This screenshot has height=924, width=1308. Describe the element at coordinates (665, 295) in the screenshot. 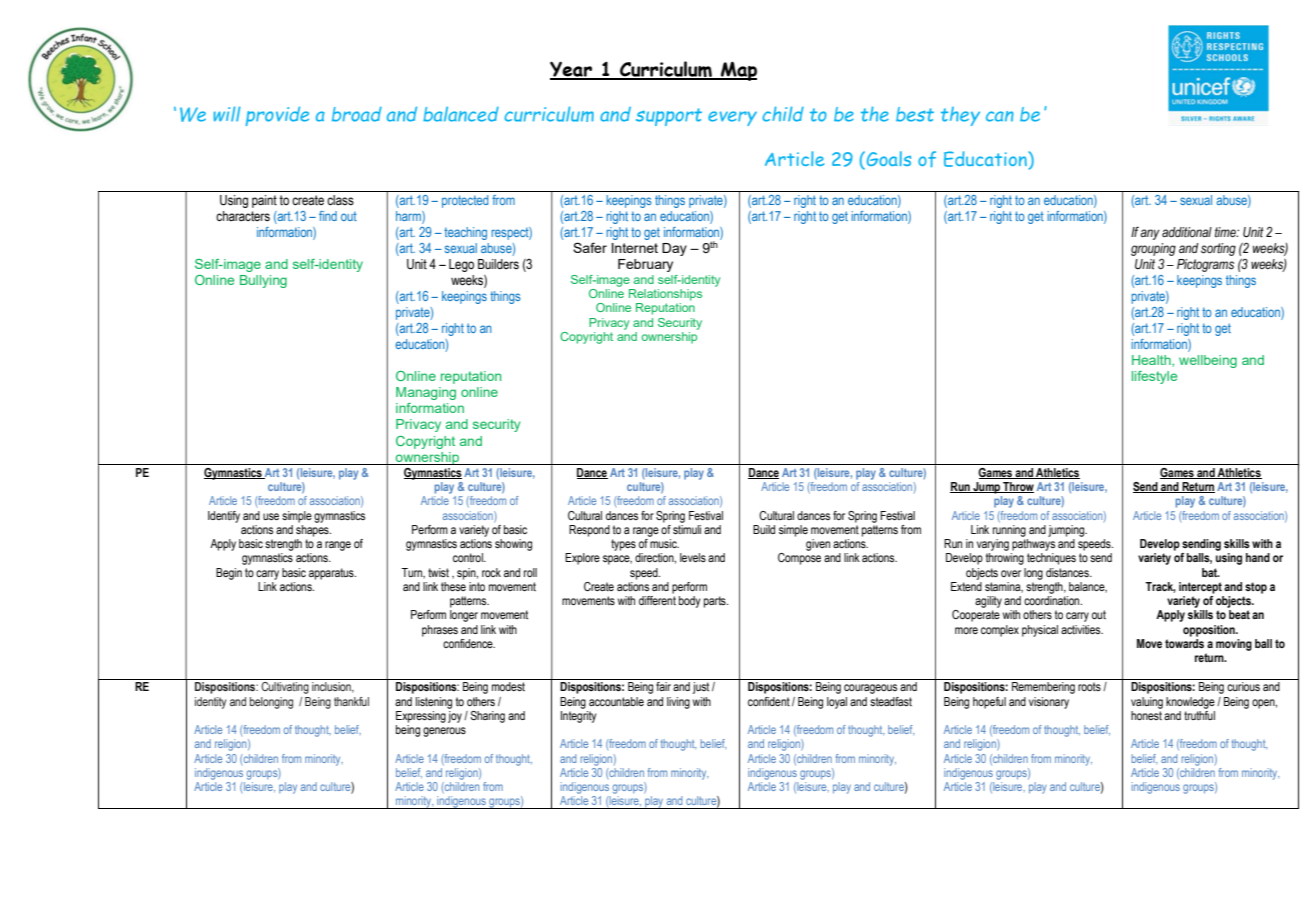

I see `Relationships` at that location.
